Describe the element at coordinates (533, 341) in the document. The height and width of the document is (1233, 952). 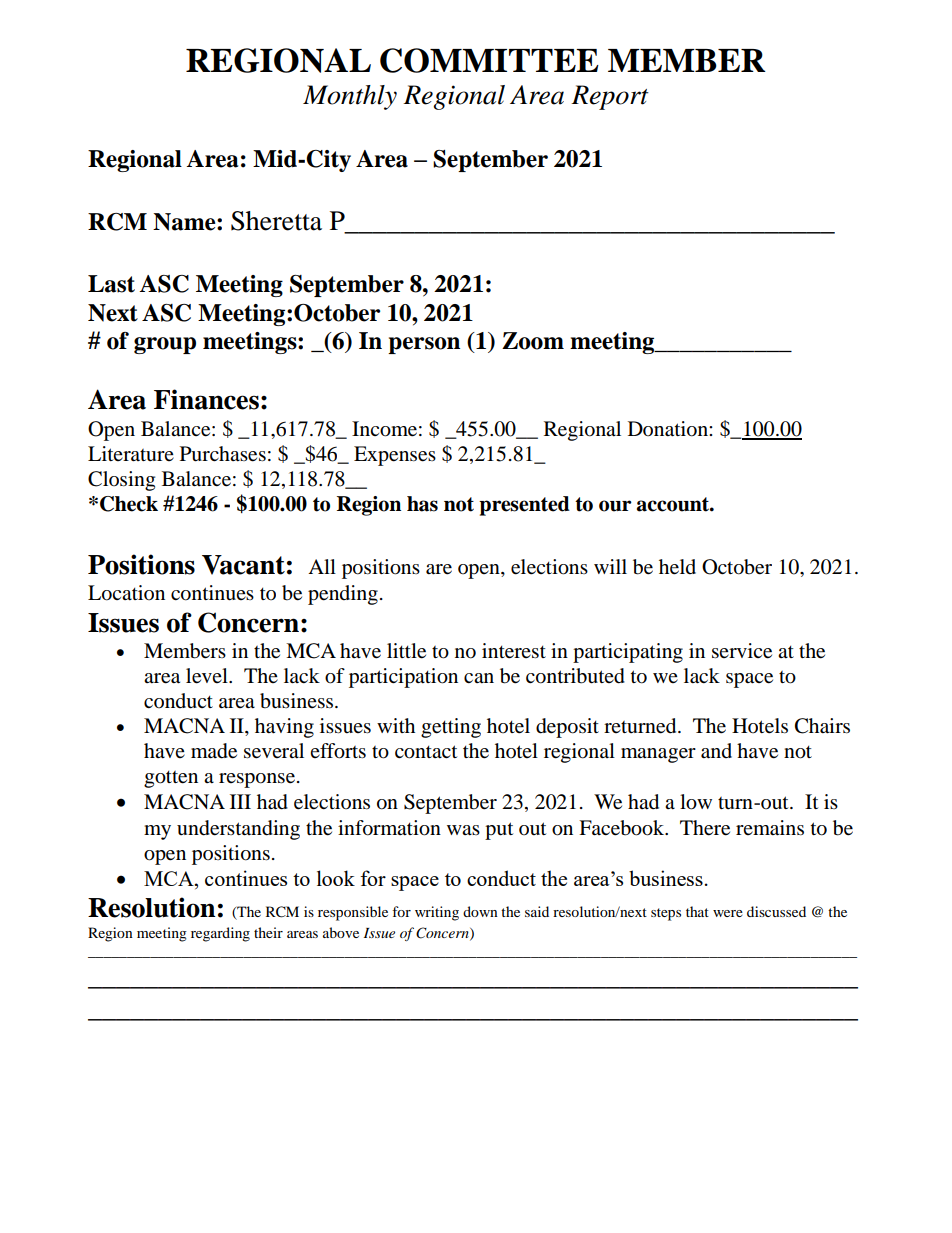
I see `Zoom` at that location.
